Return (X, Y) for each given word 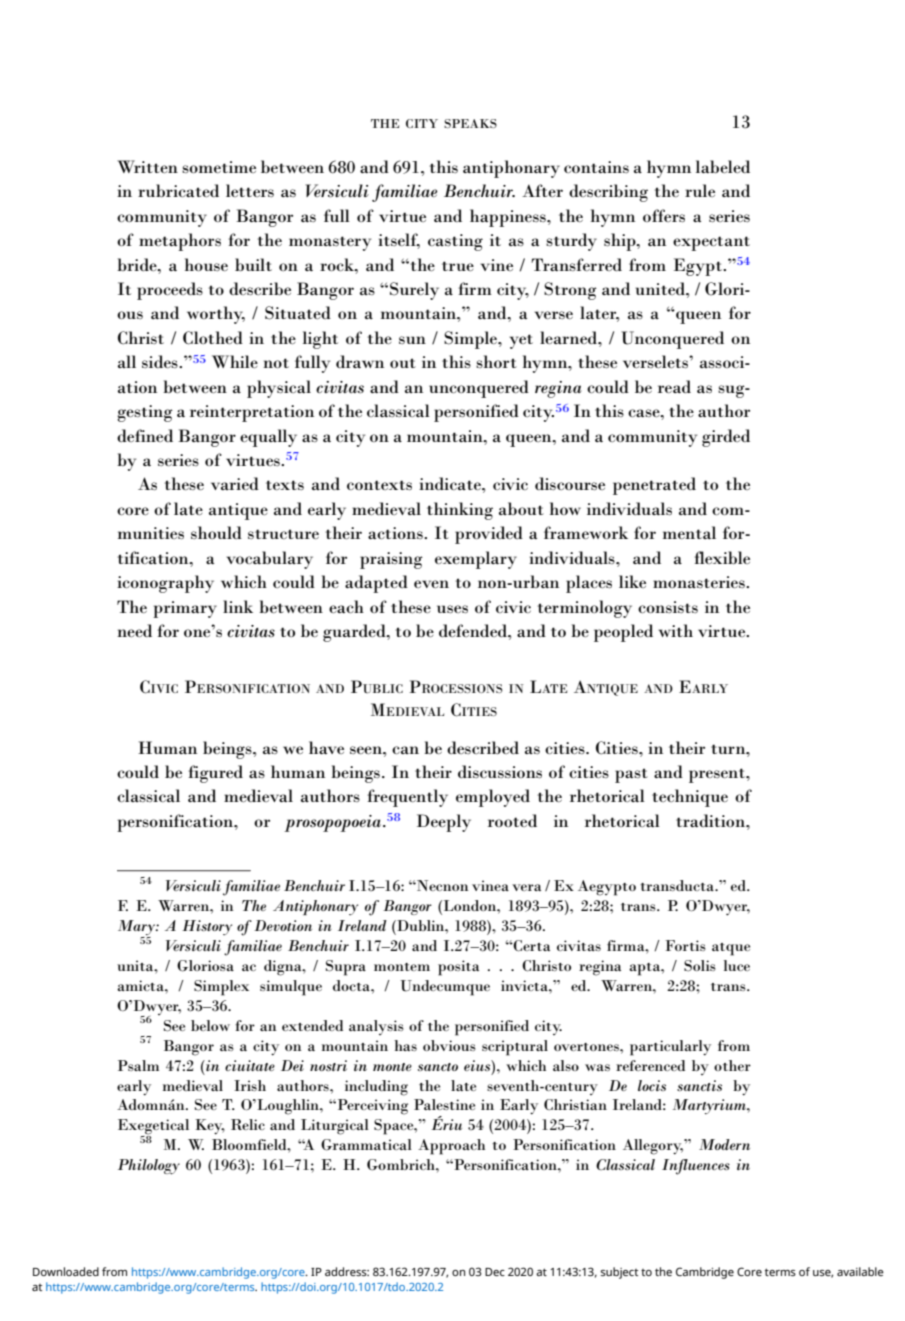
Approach (451, 1147)
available (860, 1271)
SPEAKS (470, 123)
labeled (723, 166)
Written (147, 166)
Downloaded (66, 1271)
